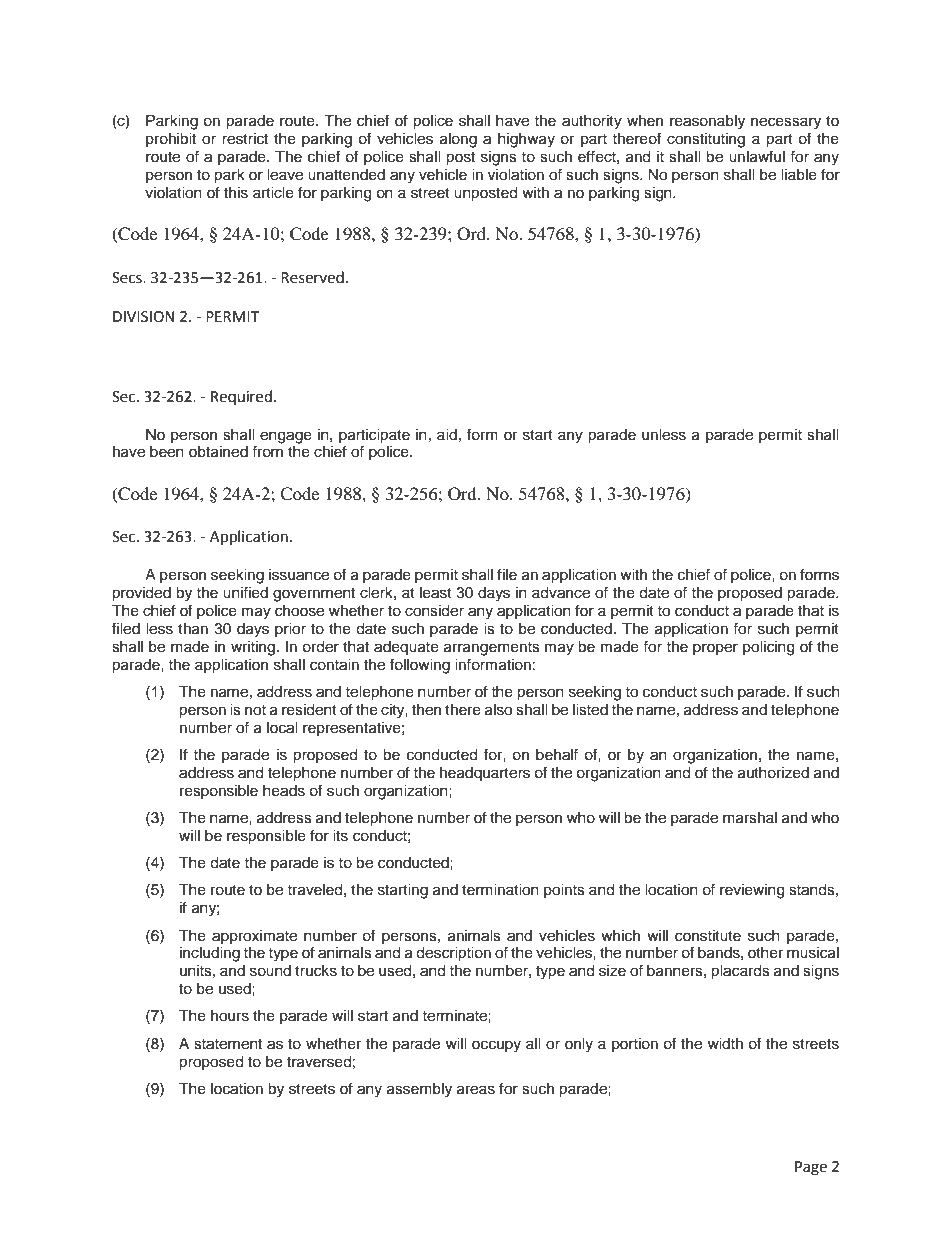  I want to click on areas, so click(476, 1090).
